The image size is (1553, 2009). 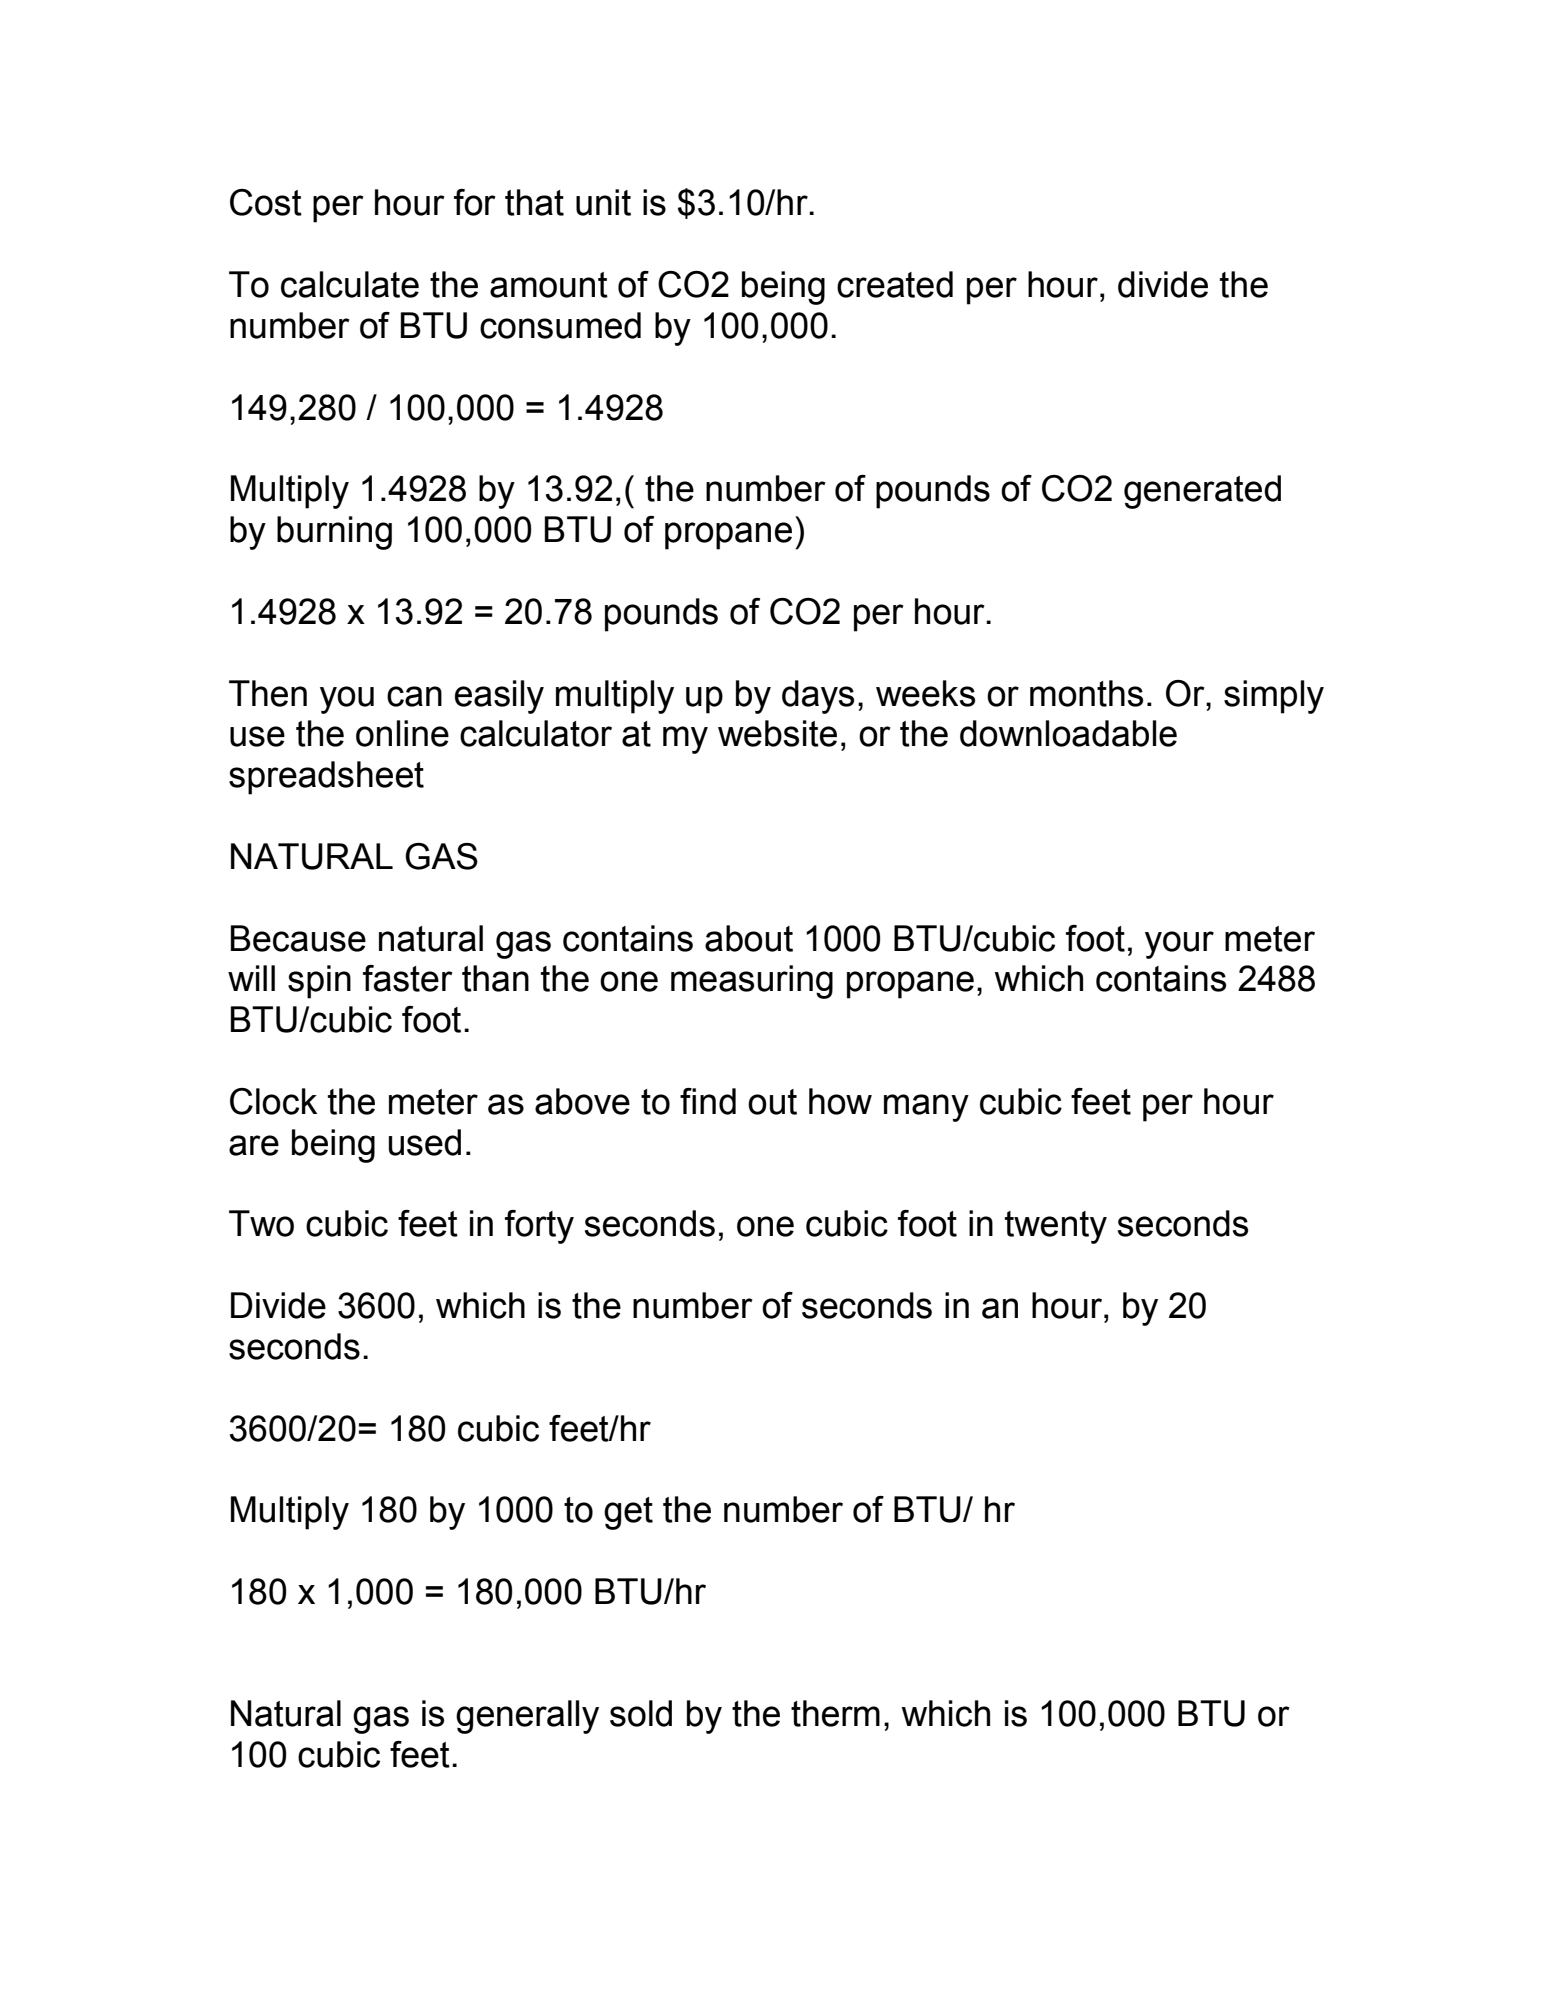 I want to click on used, so click(x=425, y=1142).
